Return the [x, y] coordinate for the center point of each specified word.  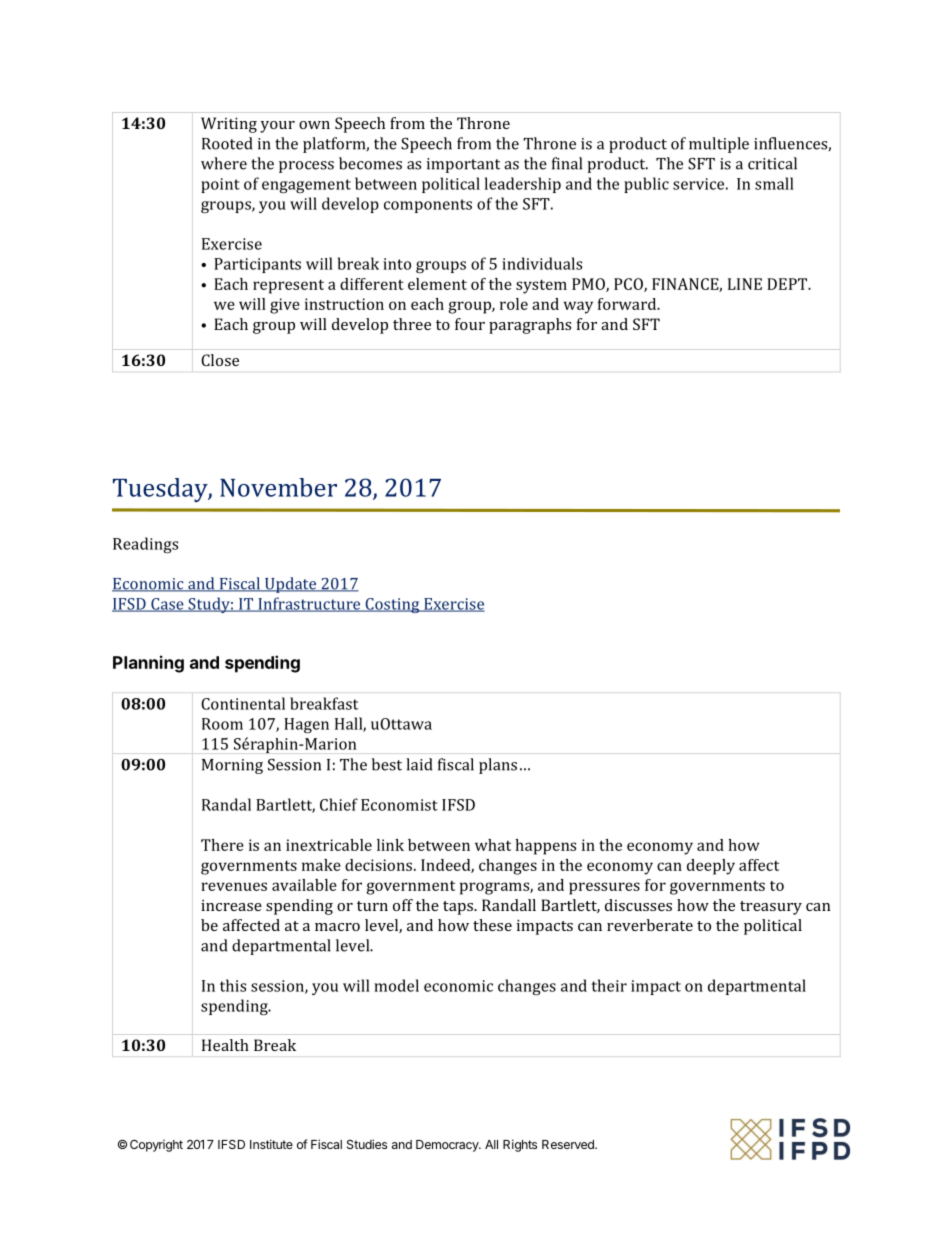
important [463, 165]
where [224, 163]
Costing [392, 605]
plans [498, 766]
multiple [719, 145]
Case [167, 605]
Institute [271, 1144]
